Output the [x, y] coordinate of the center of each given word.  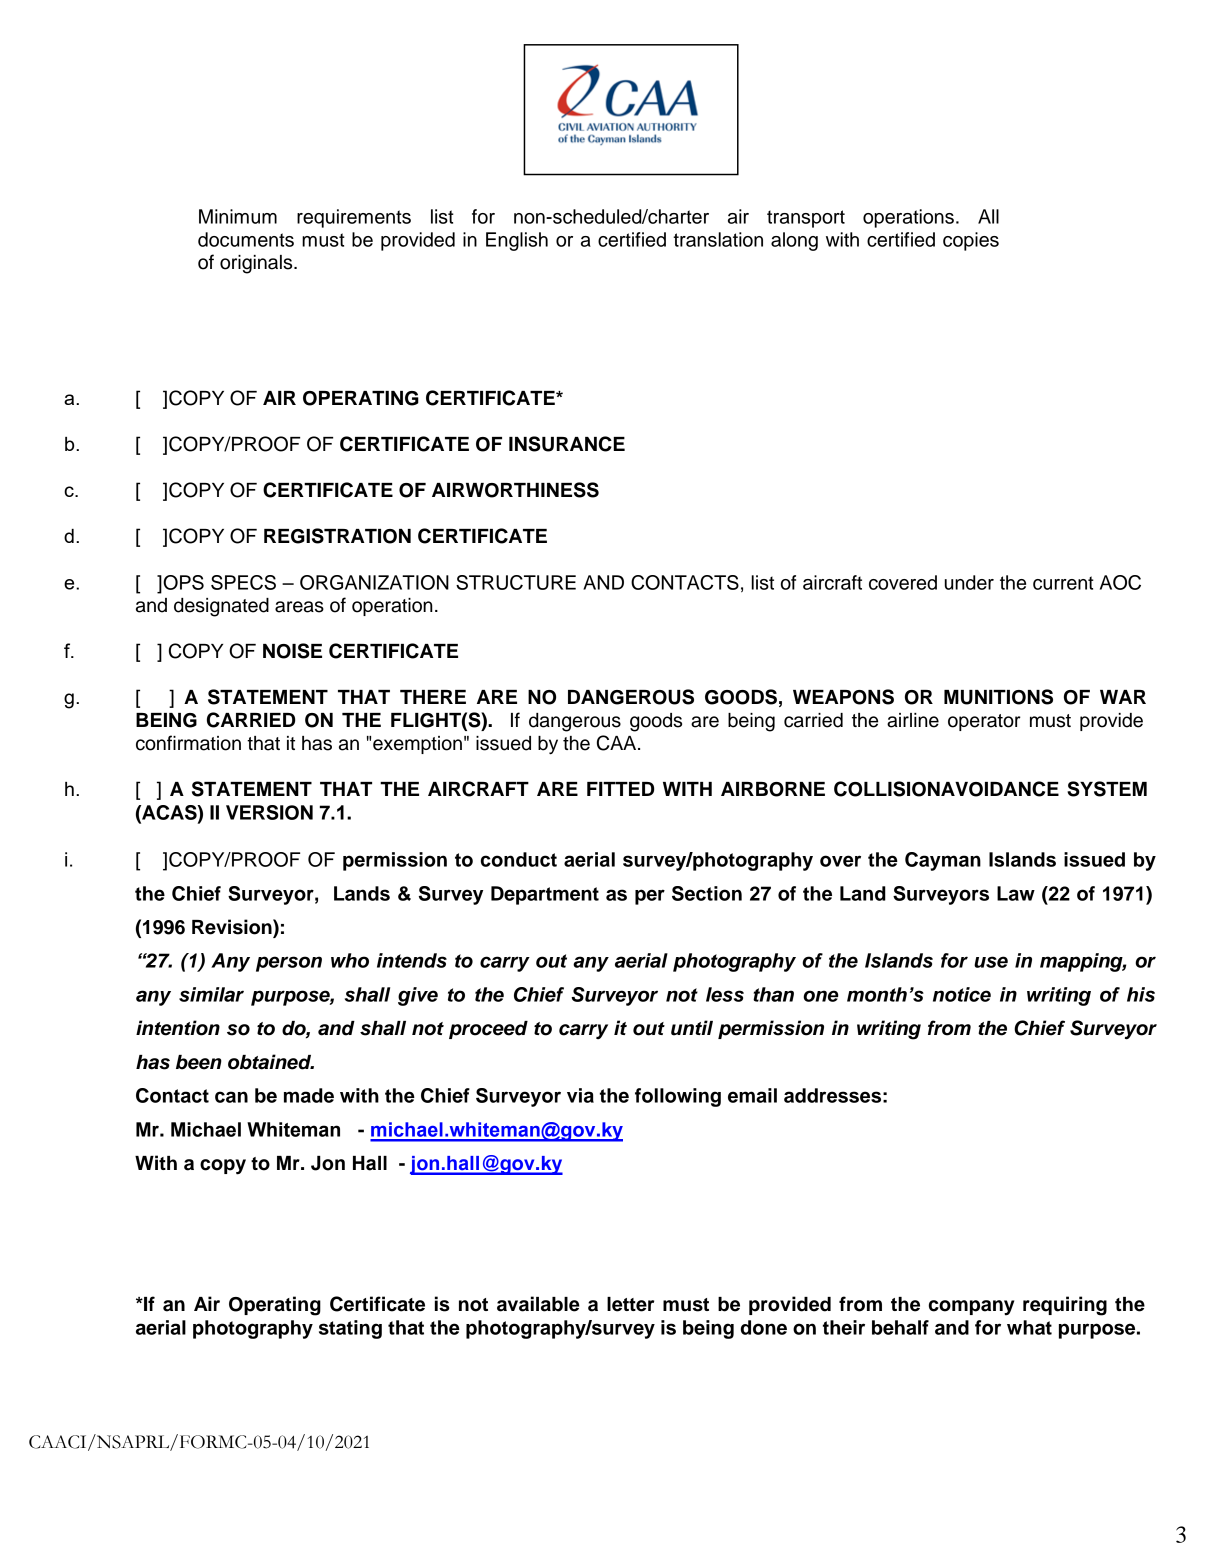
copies [971, 241]
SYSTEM [1107, 789]
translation [718, 239]
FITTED [620, 789]
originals [257, 264]
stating [350, 1329]
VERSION [269, 812]
